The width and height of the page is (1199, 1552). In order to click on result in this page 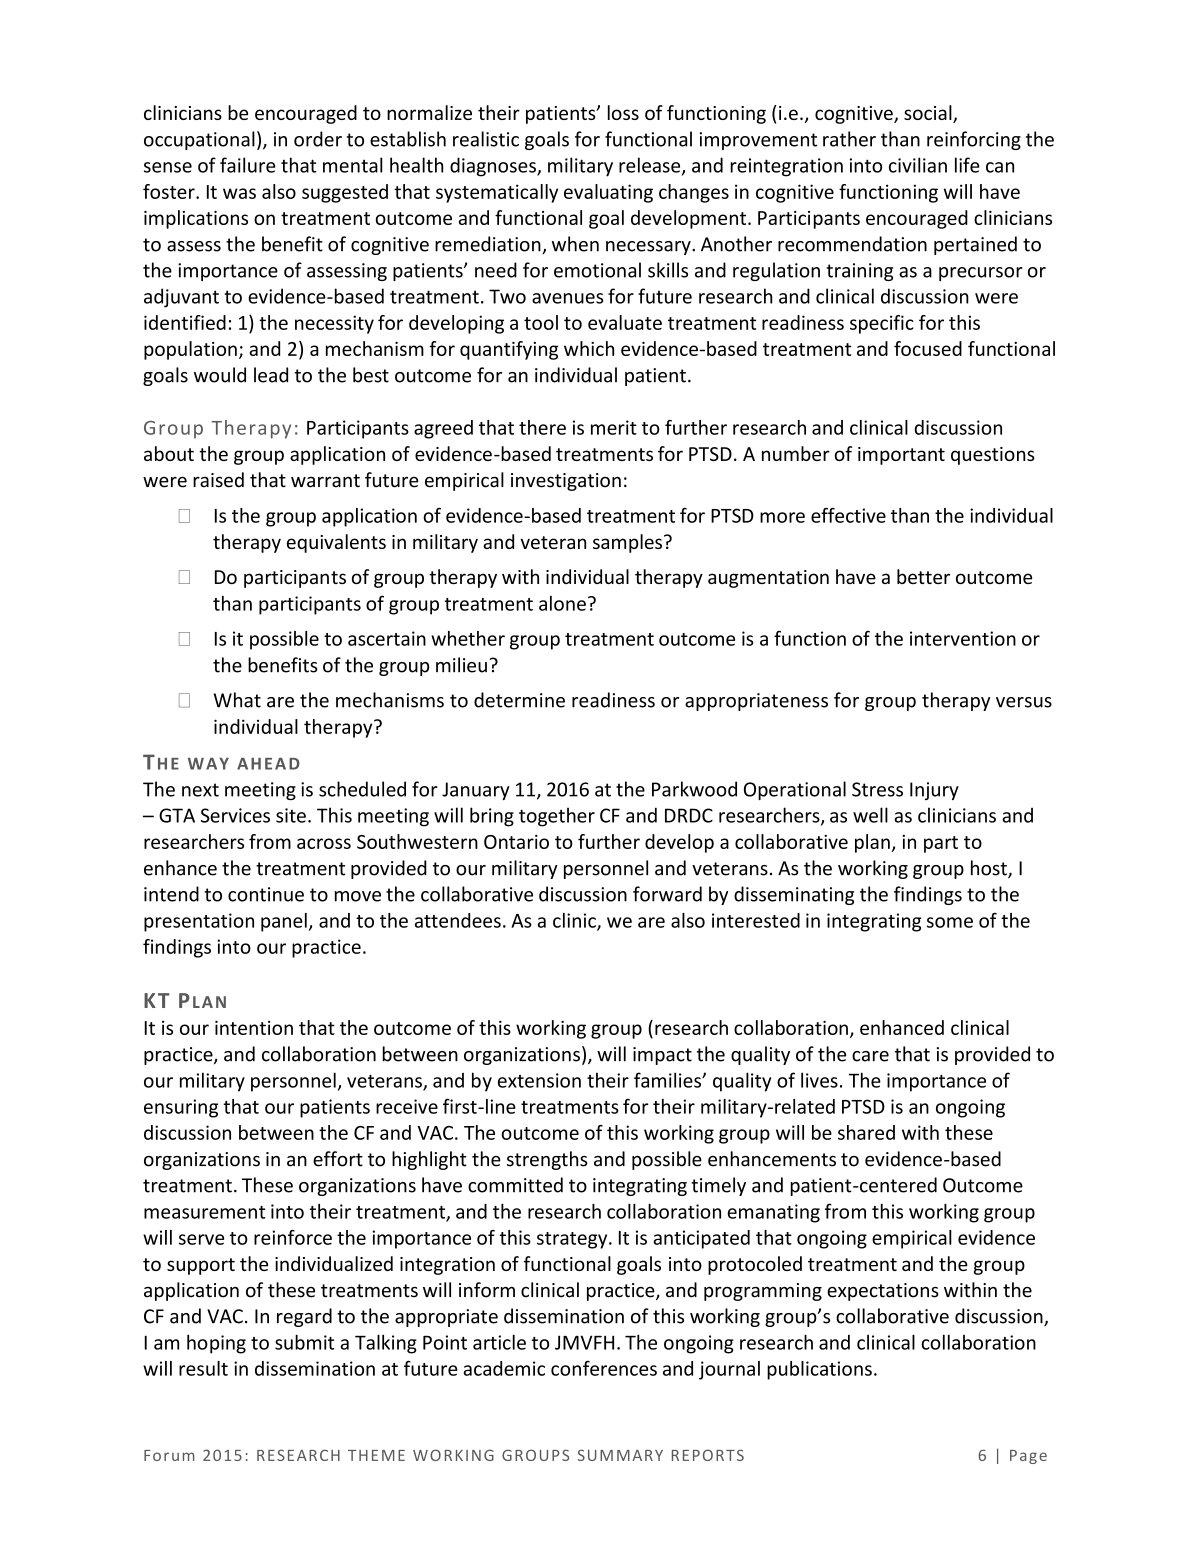, I will do `click(203, 1368)`.
